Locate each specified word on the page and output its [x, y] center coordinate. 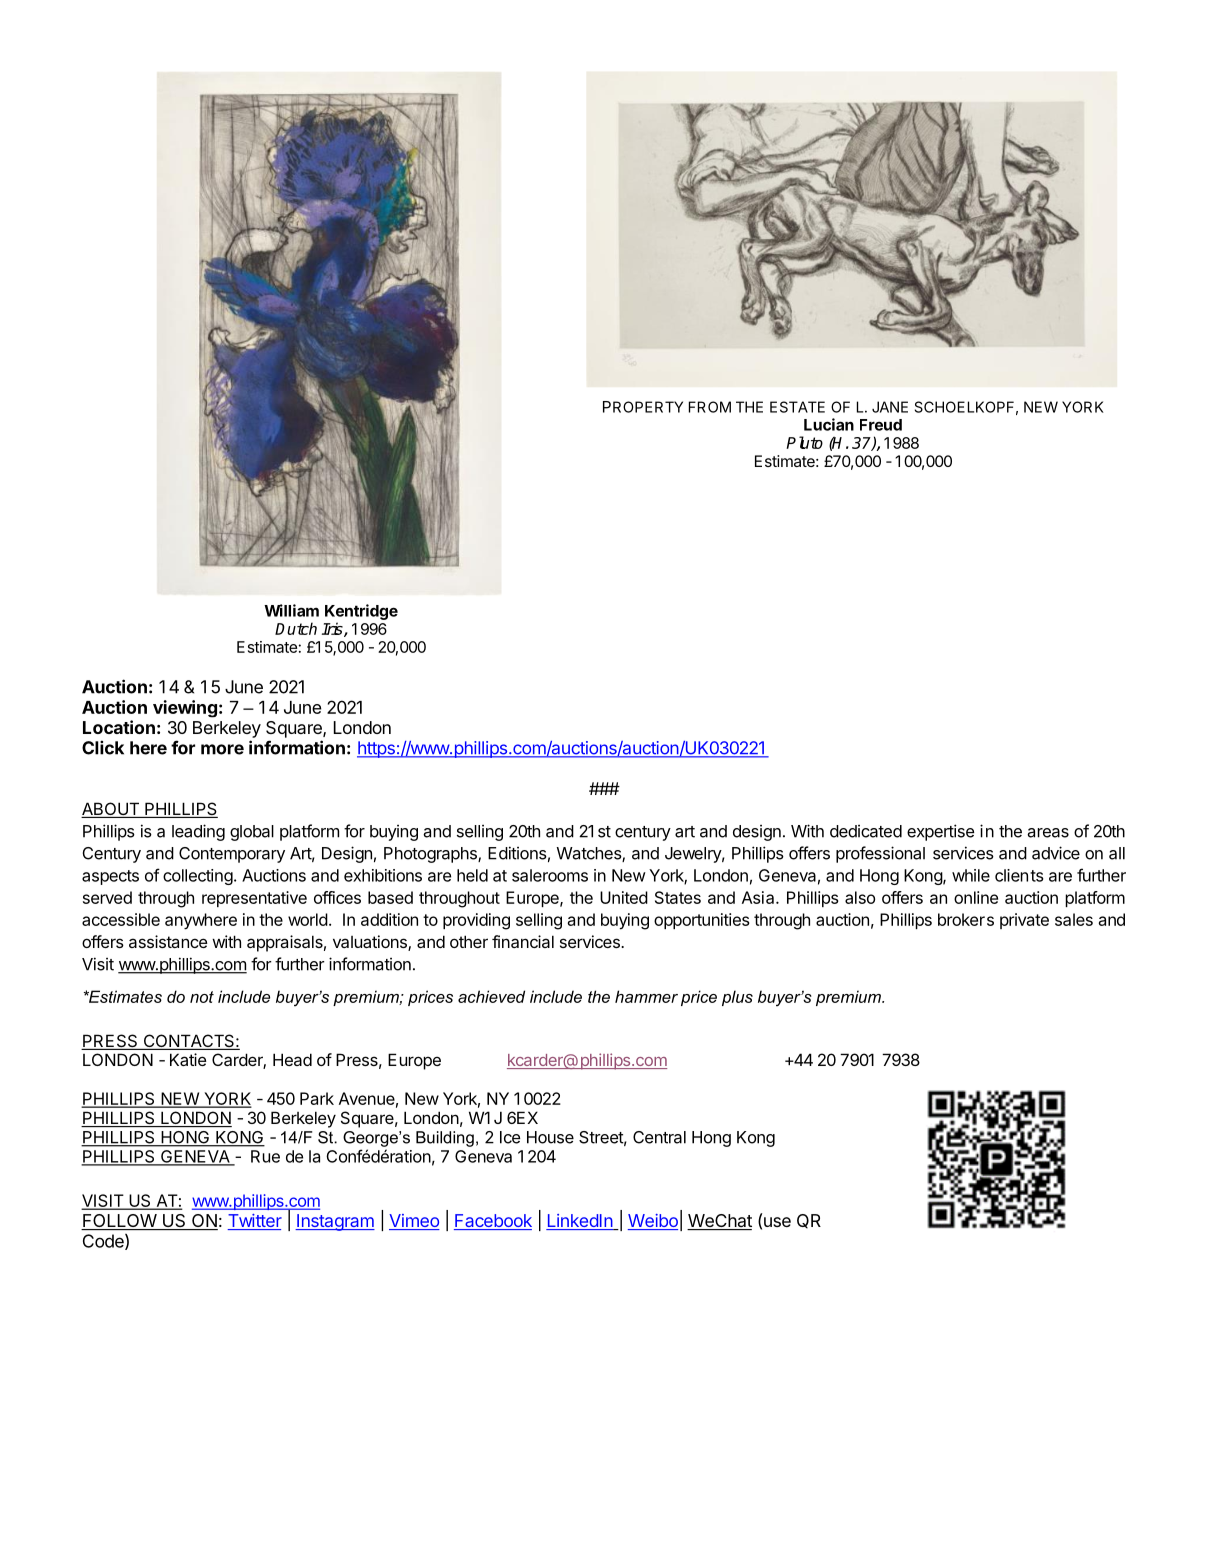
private [1024, 921]
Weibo [653, 1222]
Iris [333, 629]
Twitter [254, 1222]
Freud [881, 425]
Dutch [296, 628]
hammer [646, 996]
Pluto [804, 442]
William [291, 610]
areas [1048, 833]
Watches [590, 854]
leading [198, 832]
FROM [710, 407]
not [202, 997]
